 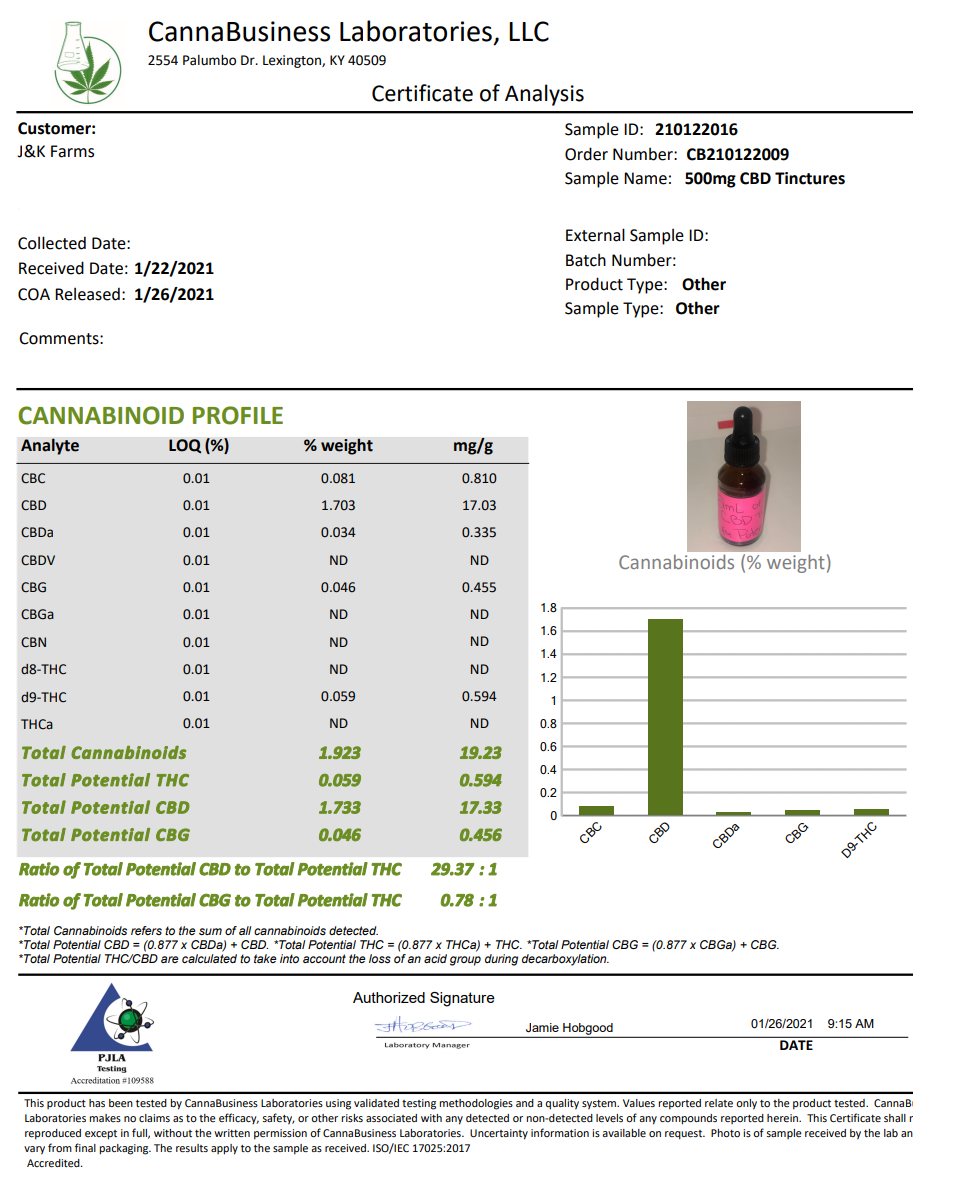 What do you see at coordinates (586, 260) in the image?
I see `Batch` at bounding box center [586, 260].
